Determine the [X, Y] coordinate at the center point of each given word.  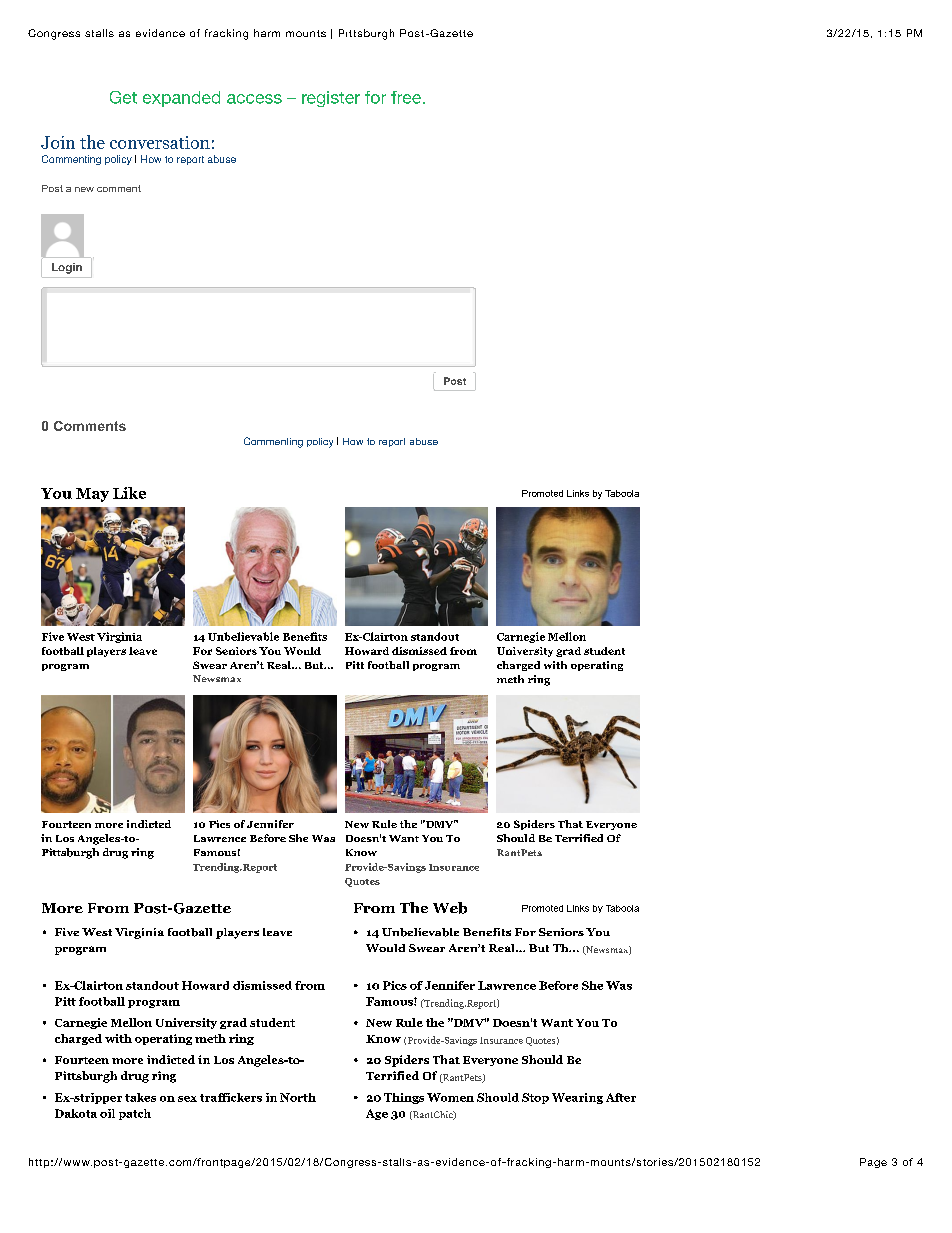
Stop [535, 1098]
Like [129, 493]
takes [140, 1097]
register [331, 99]
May [92, 495]
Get [123, 97]
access [254, 99]
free [406, 97]
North [298, 1097]
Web [450, 908]
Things [404, 1098]
